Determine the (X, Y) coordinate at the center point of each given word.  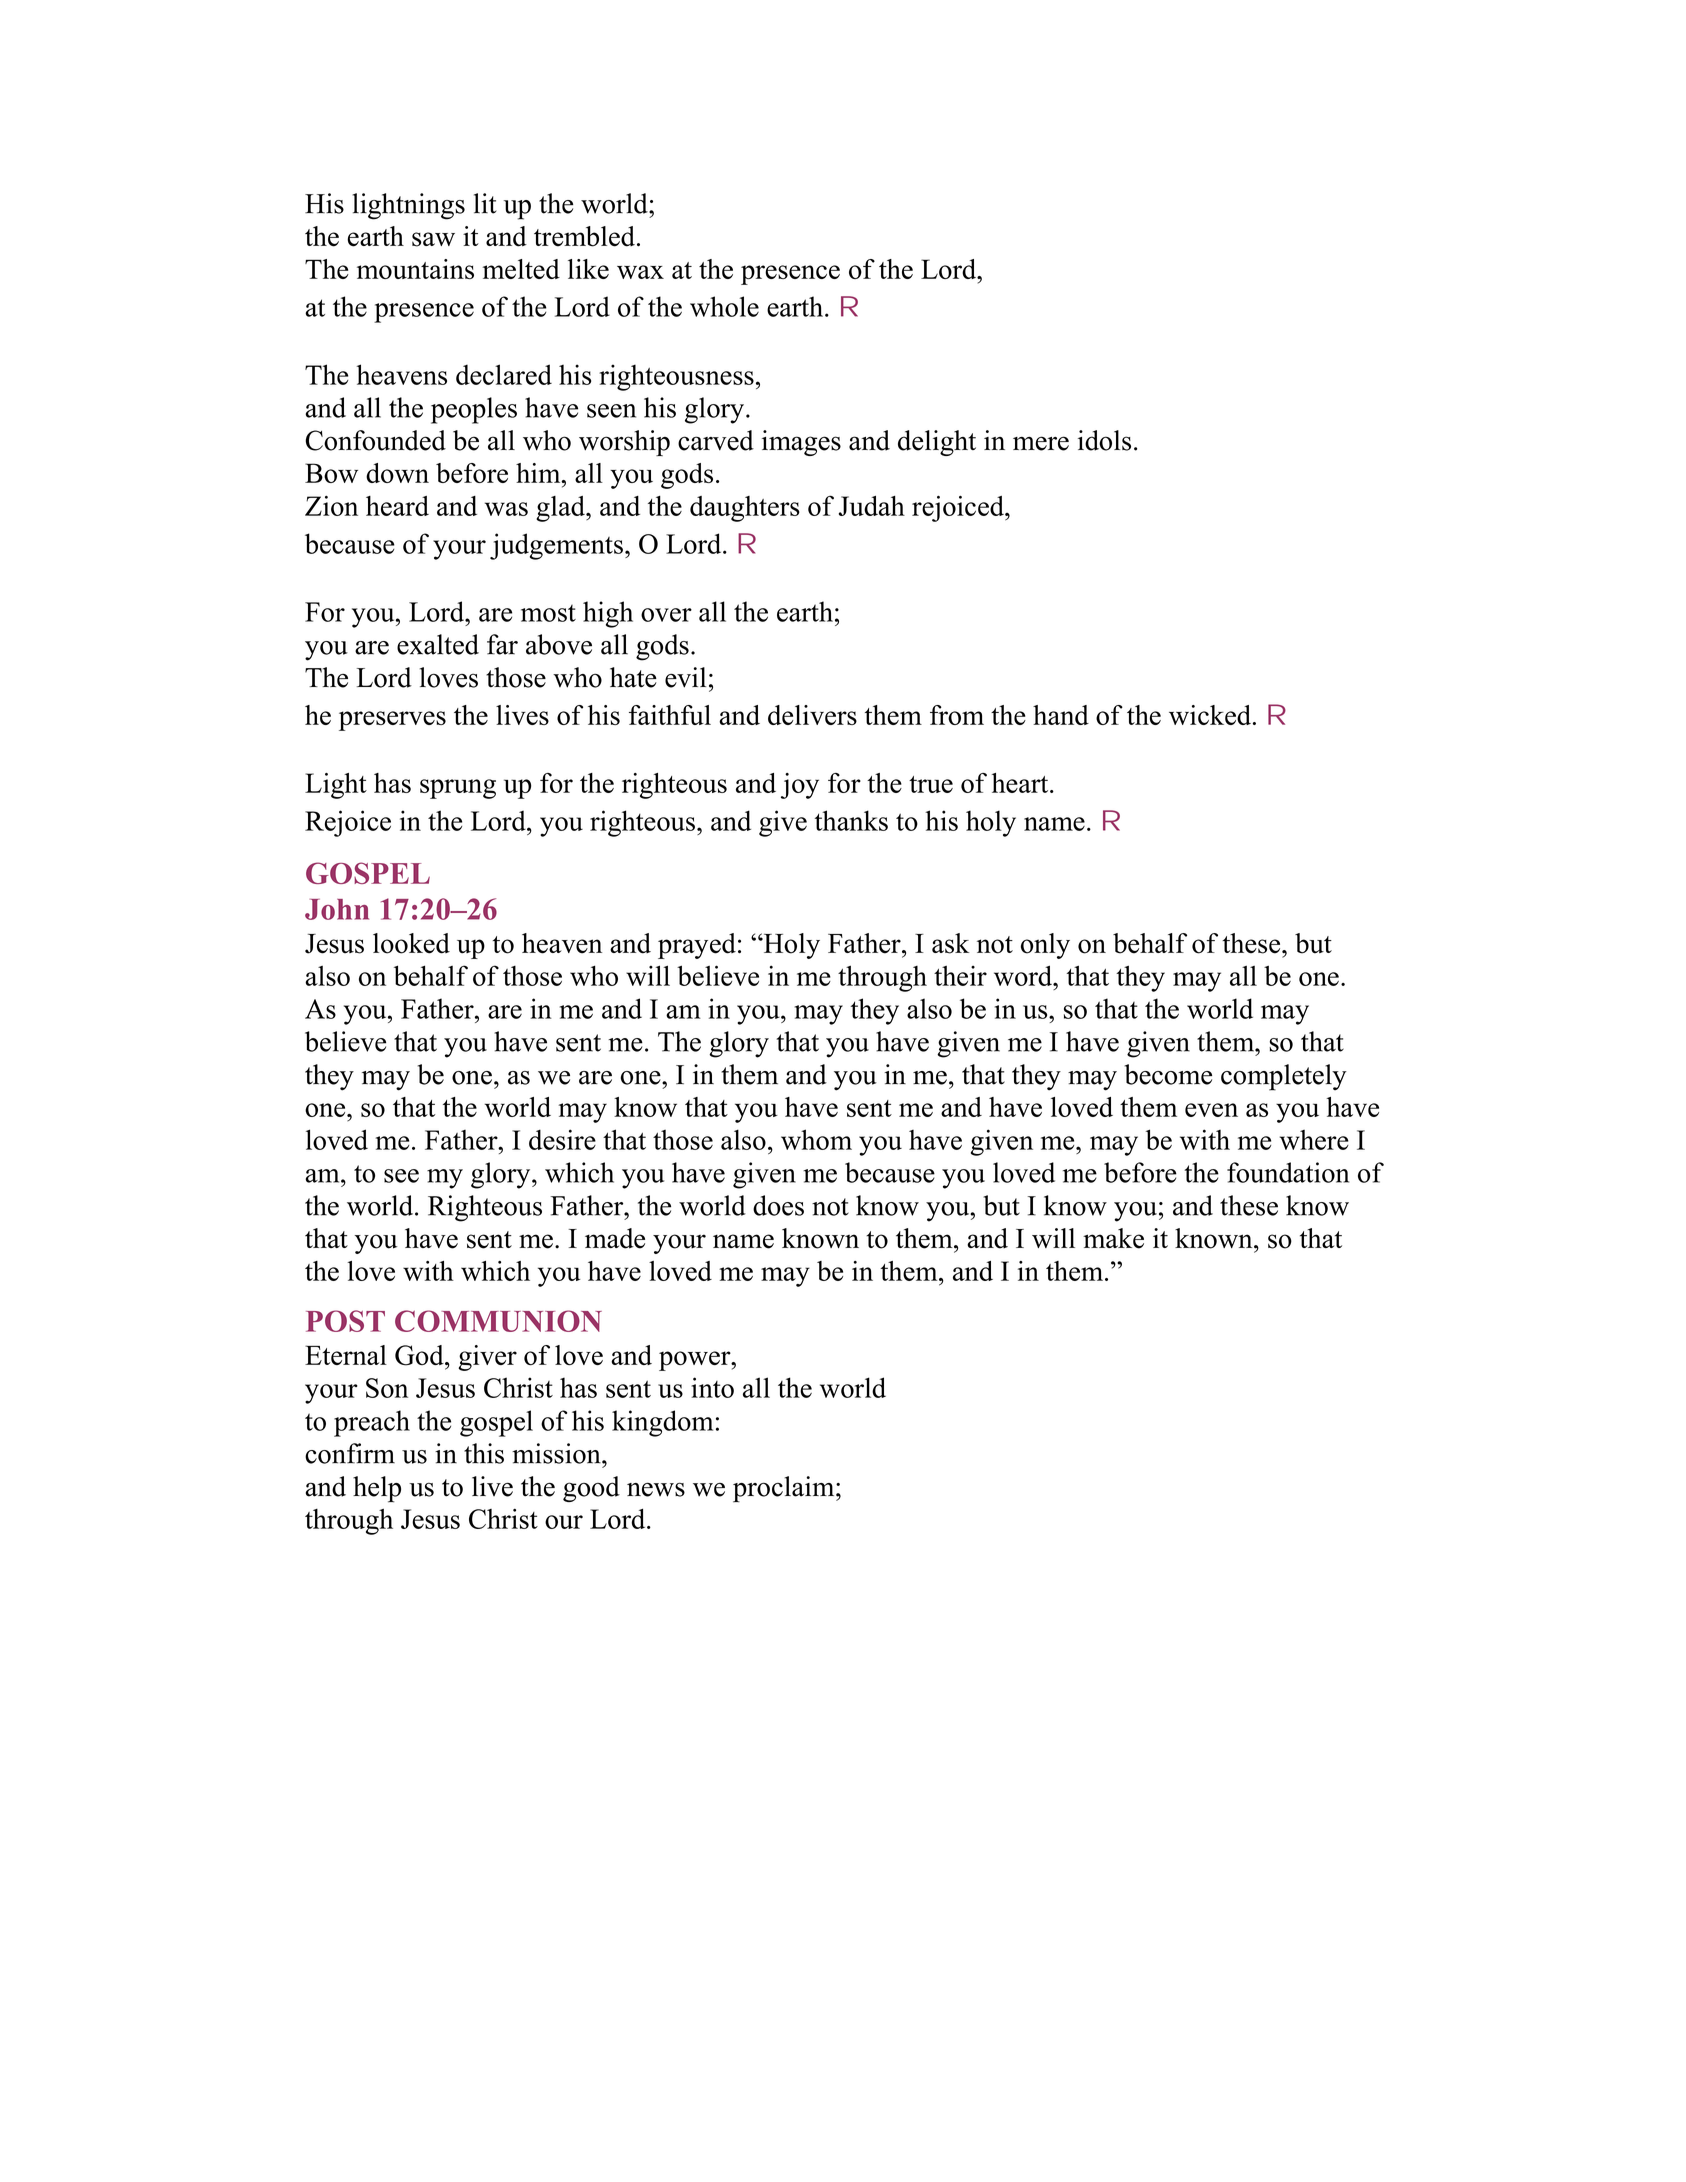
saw (433, 239)
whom (816, 1139)
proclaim (785, 1489)
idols (1104, 440)
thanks (851, 820)
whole (724, 306)
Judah (872, 506)
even (1211, 1110)
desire (562, 1139)
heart (1021, 783)
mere (1041, 443)
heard (397, 506)
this (484, 1453)
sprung (458, 789)
